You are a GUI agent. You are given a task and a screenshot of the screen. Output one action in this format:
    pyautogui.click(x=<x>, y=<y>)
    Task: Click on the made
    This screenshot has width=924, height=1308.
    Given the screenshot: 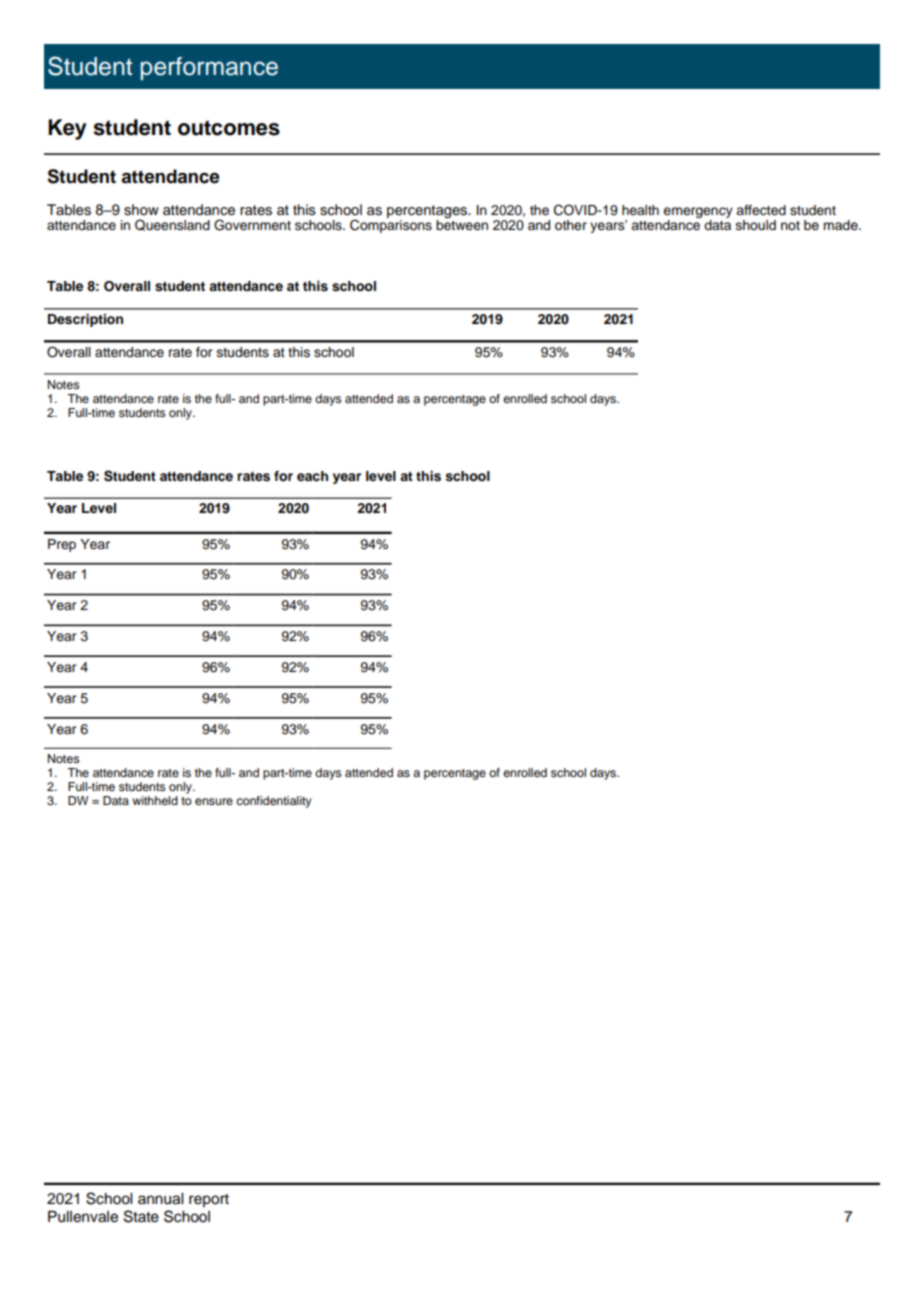 What is the action you would take?
    pyautogui.click(x=841, y=225)
